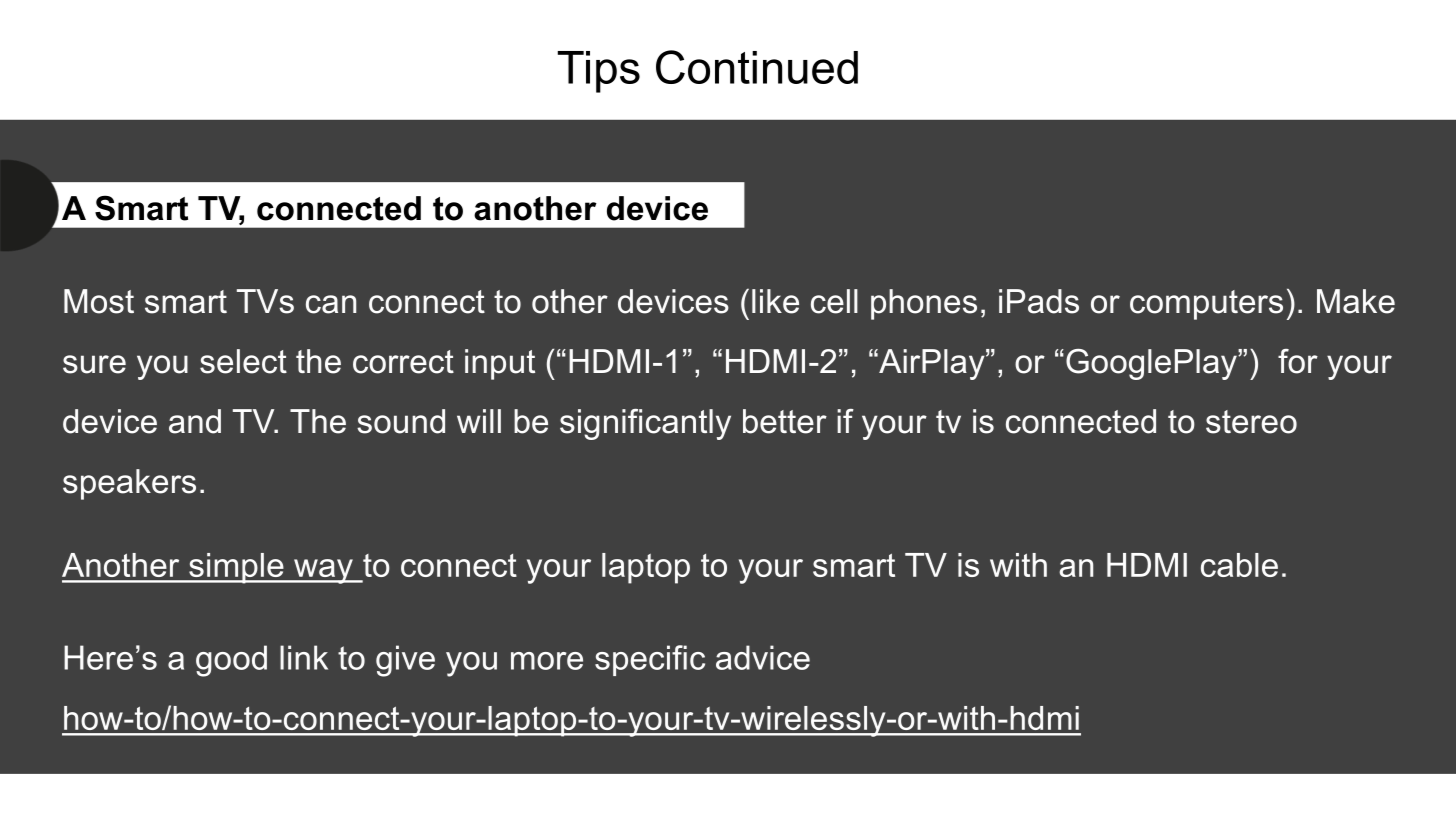 Image resolution: width=1456 pixels, height=819 pixels. What do you see at coordinates (500, 364) in the document?
I see `input` at bounding box center [500, 364].
